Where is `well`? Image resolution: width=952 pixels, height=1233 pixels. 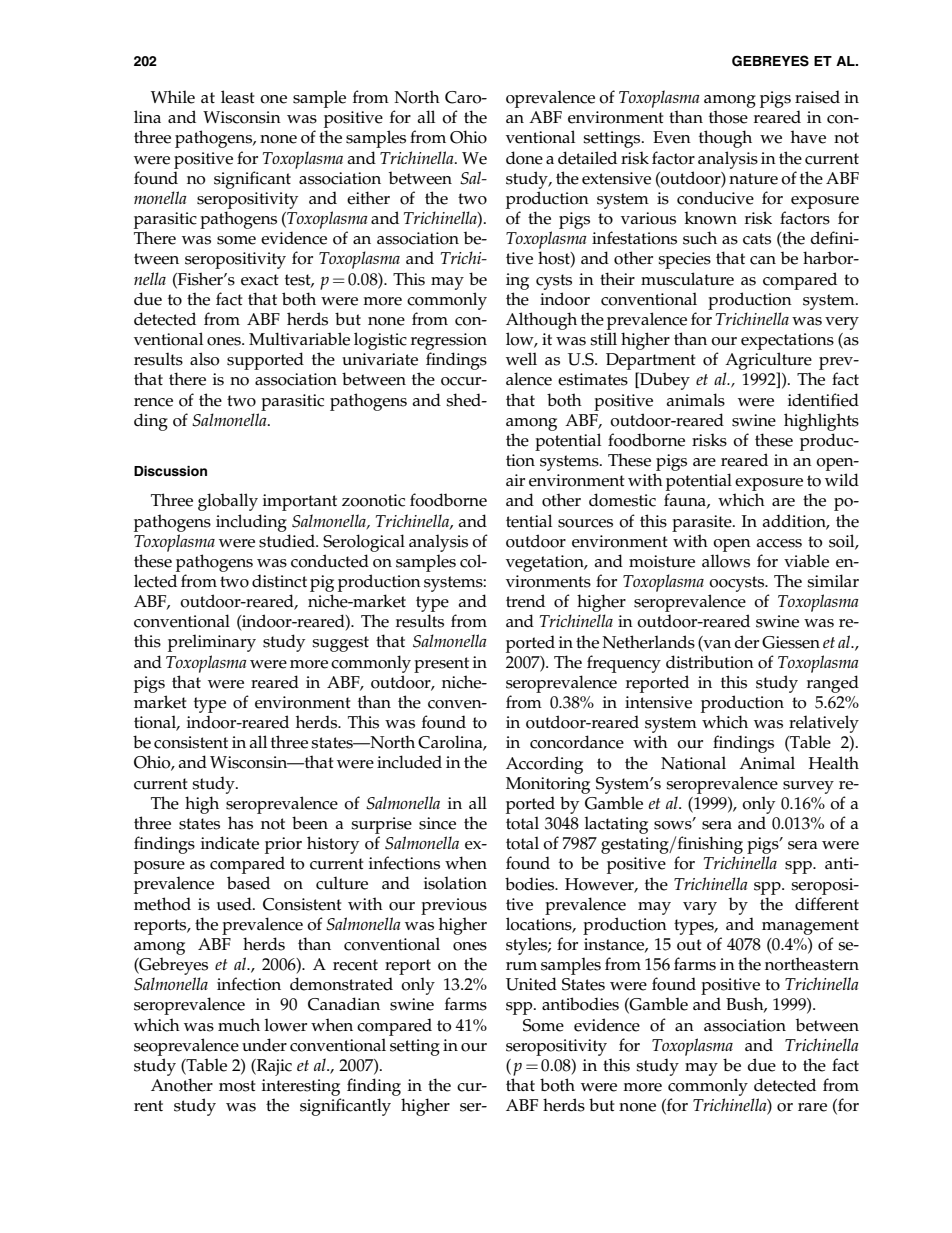
well is located at coordinates (521, 359).
